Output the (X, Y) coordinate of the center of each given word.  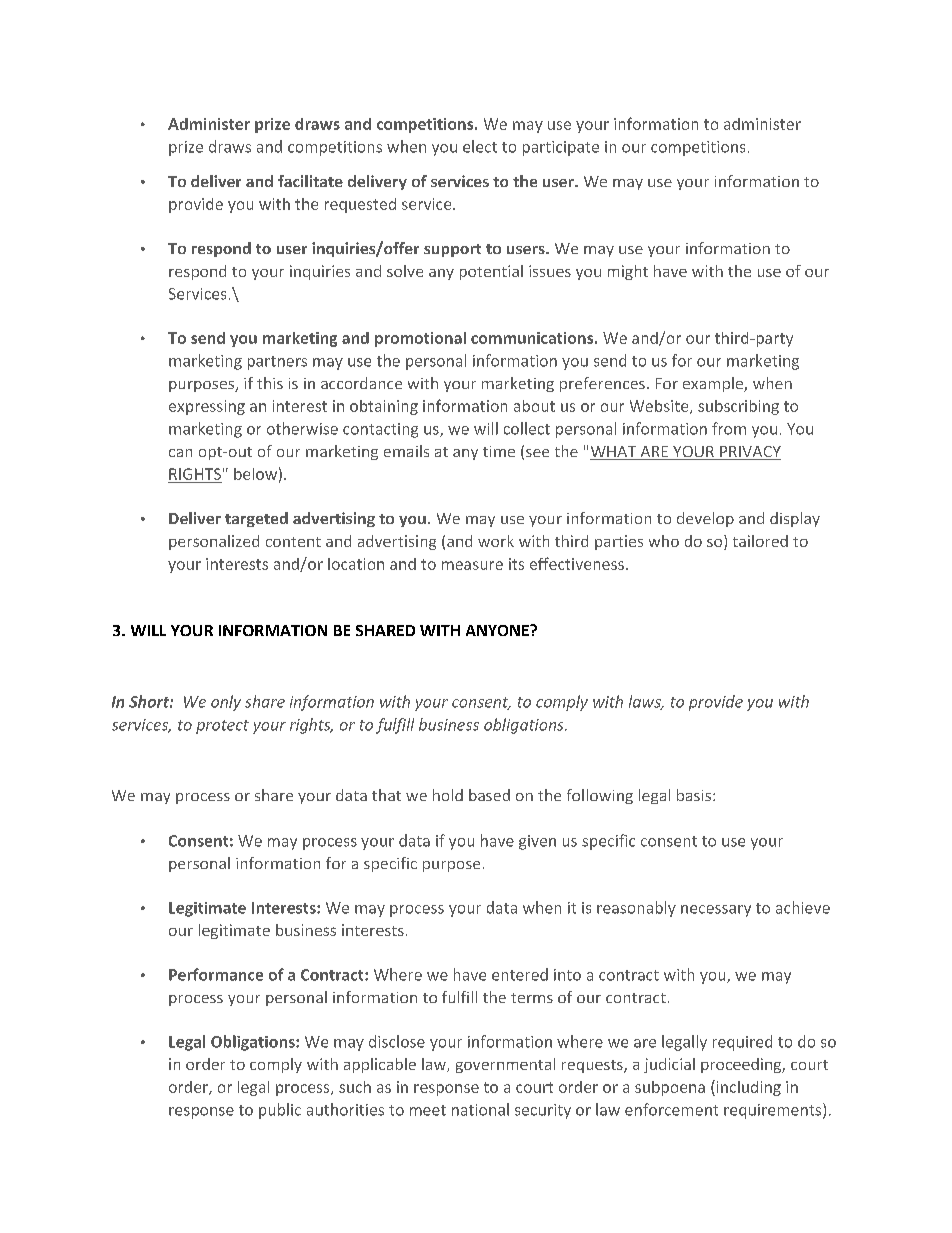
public (280, 1111)
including (747, 1088)
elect (480, 146)
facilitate (310, 181)
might (628, 272)
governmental (505, 1065)
